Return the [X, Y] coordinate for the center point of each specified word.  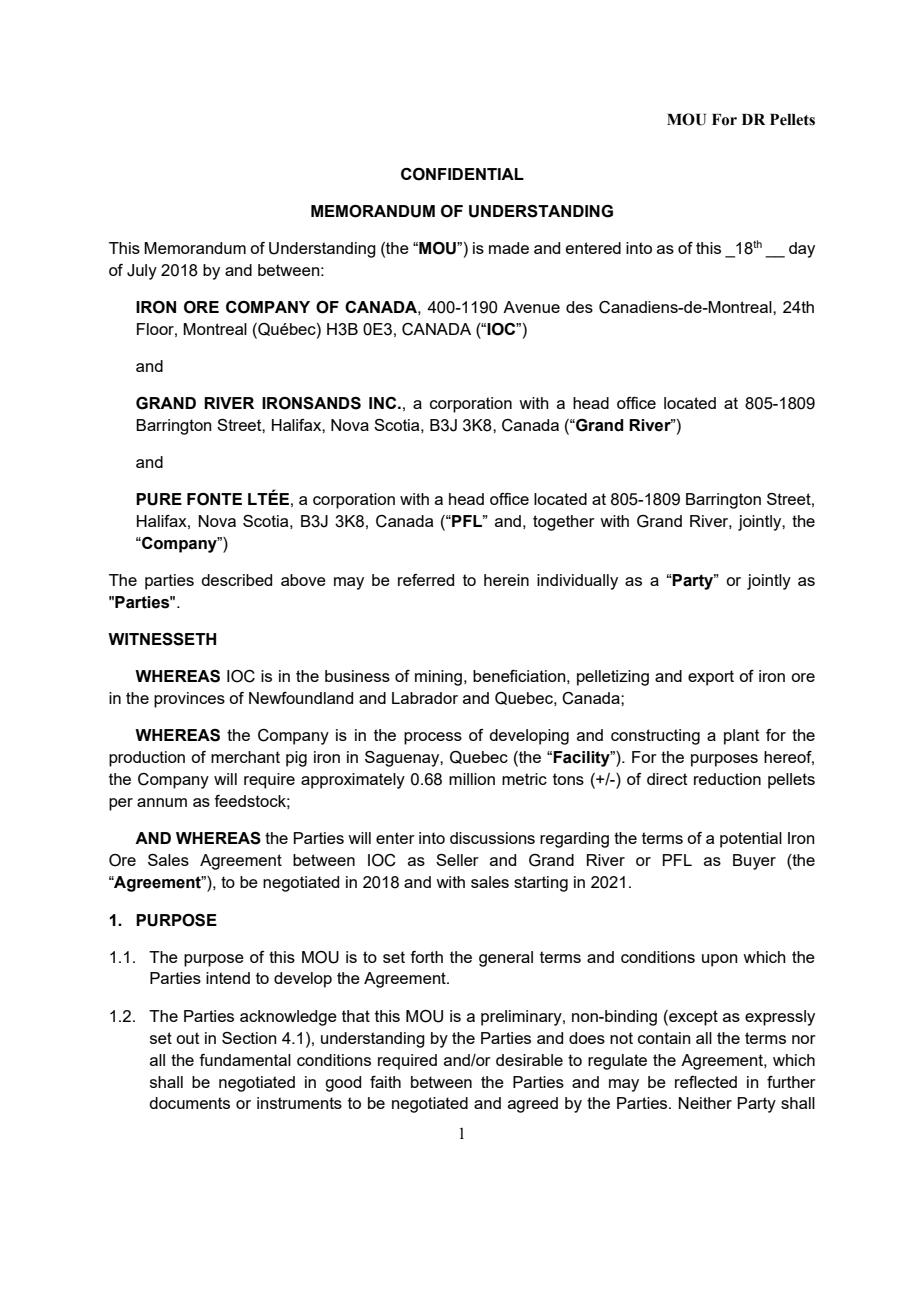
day [802, 250]
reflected [706, 1082]
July [142, 272]
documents [189, 1103]
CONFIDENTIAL [462, 174]
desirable [529, 1060]
